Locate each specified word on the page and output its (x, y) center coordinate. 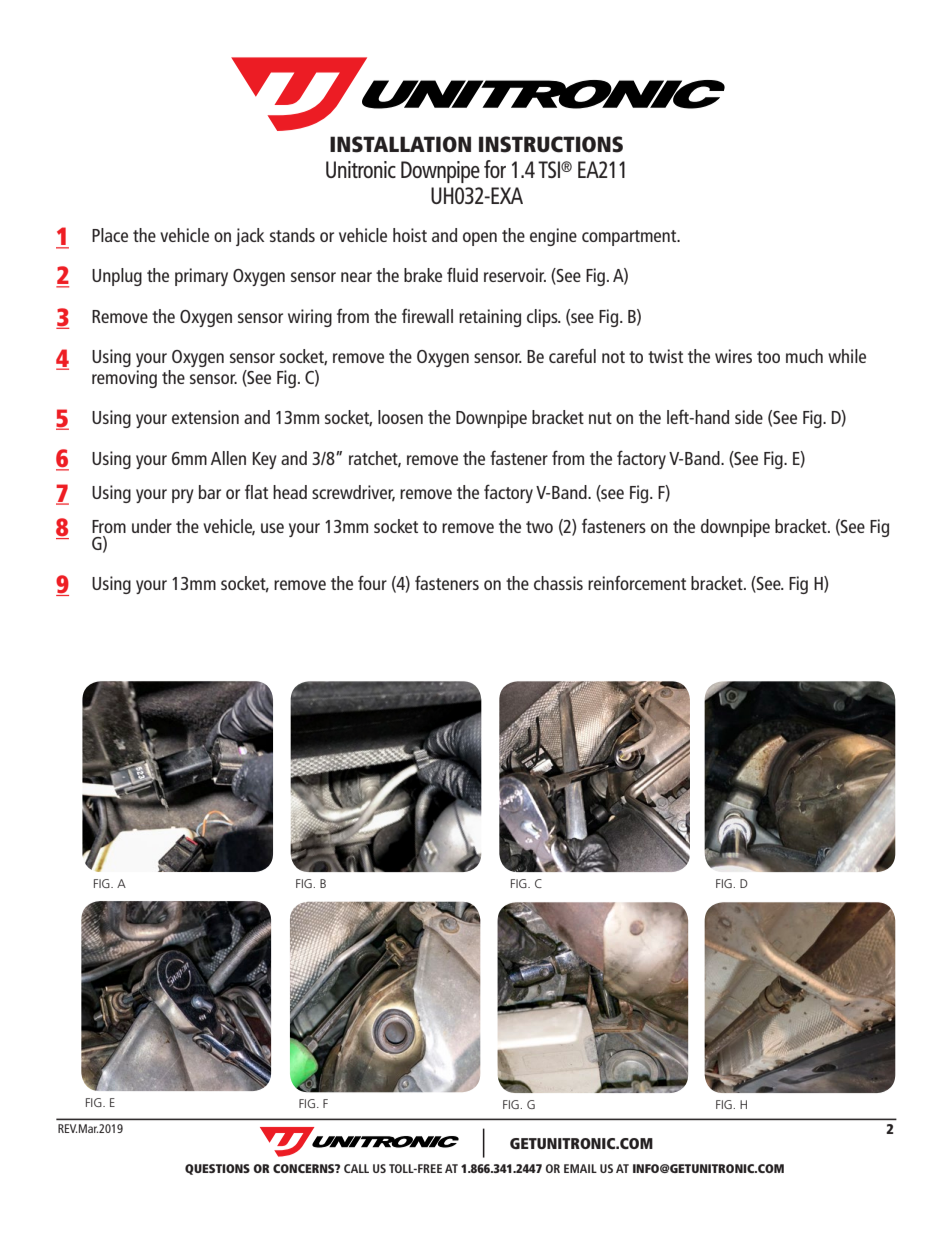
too (768, 357)
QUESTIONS (217, 1169)
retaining (490, 318)
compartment (630, 238)
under (152, 526)
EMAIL (580, 1168)
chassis (558, 583)
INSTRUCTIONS (551, 144)
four (372, 582)
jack (250, 237)
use (272, 528)
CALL (356, 1168)
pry (183, 496)
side (749, 417)
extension (205, 417)
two (539, 527)
